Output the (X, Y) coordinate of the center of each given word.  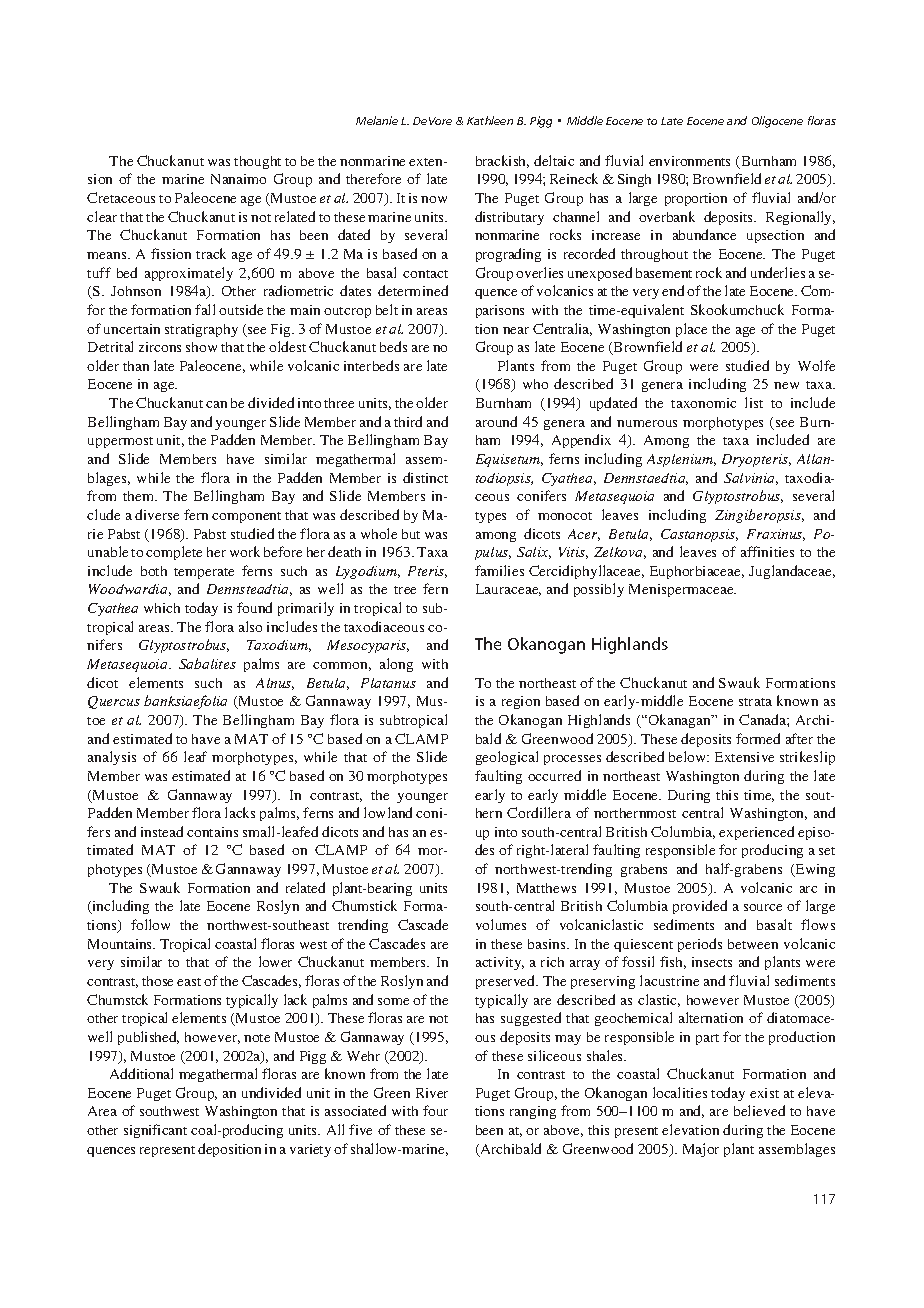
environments (689, 161)
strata (755, 702)
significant (155, 1131)
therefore (373, 178)
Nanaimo (238, 179)
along (396, 665)
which (162, 608)
